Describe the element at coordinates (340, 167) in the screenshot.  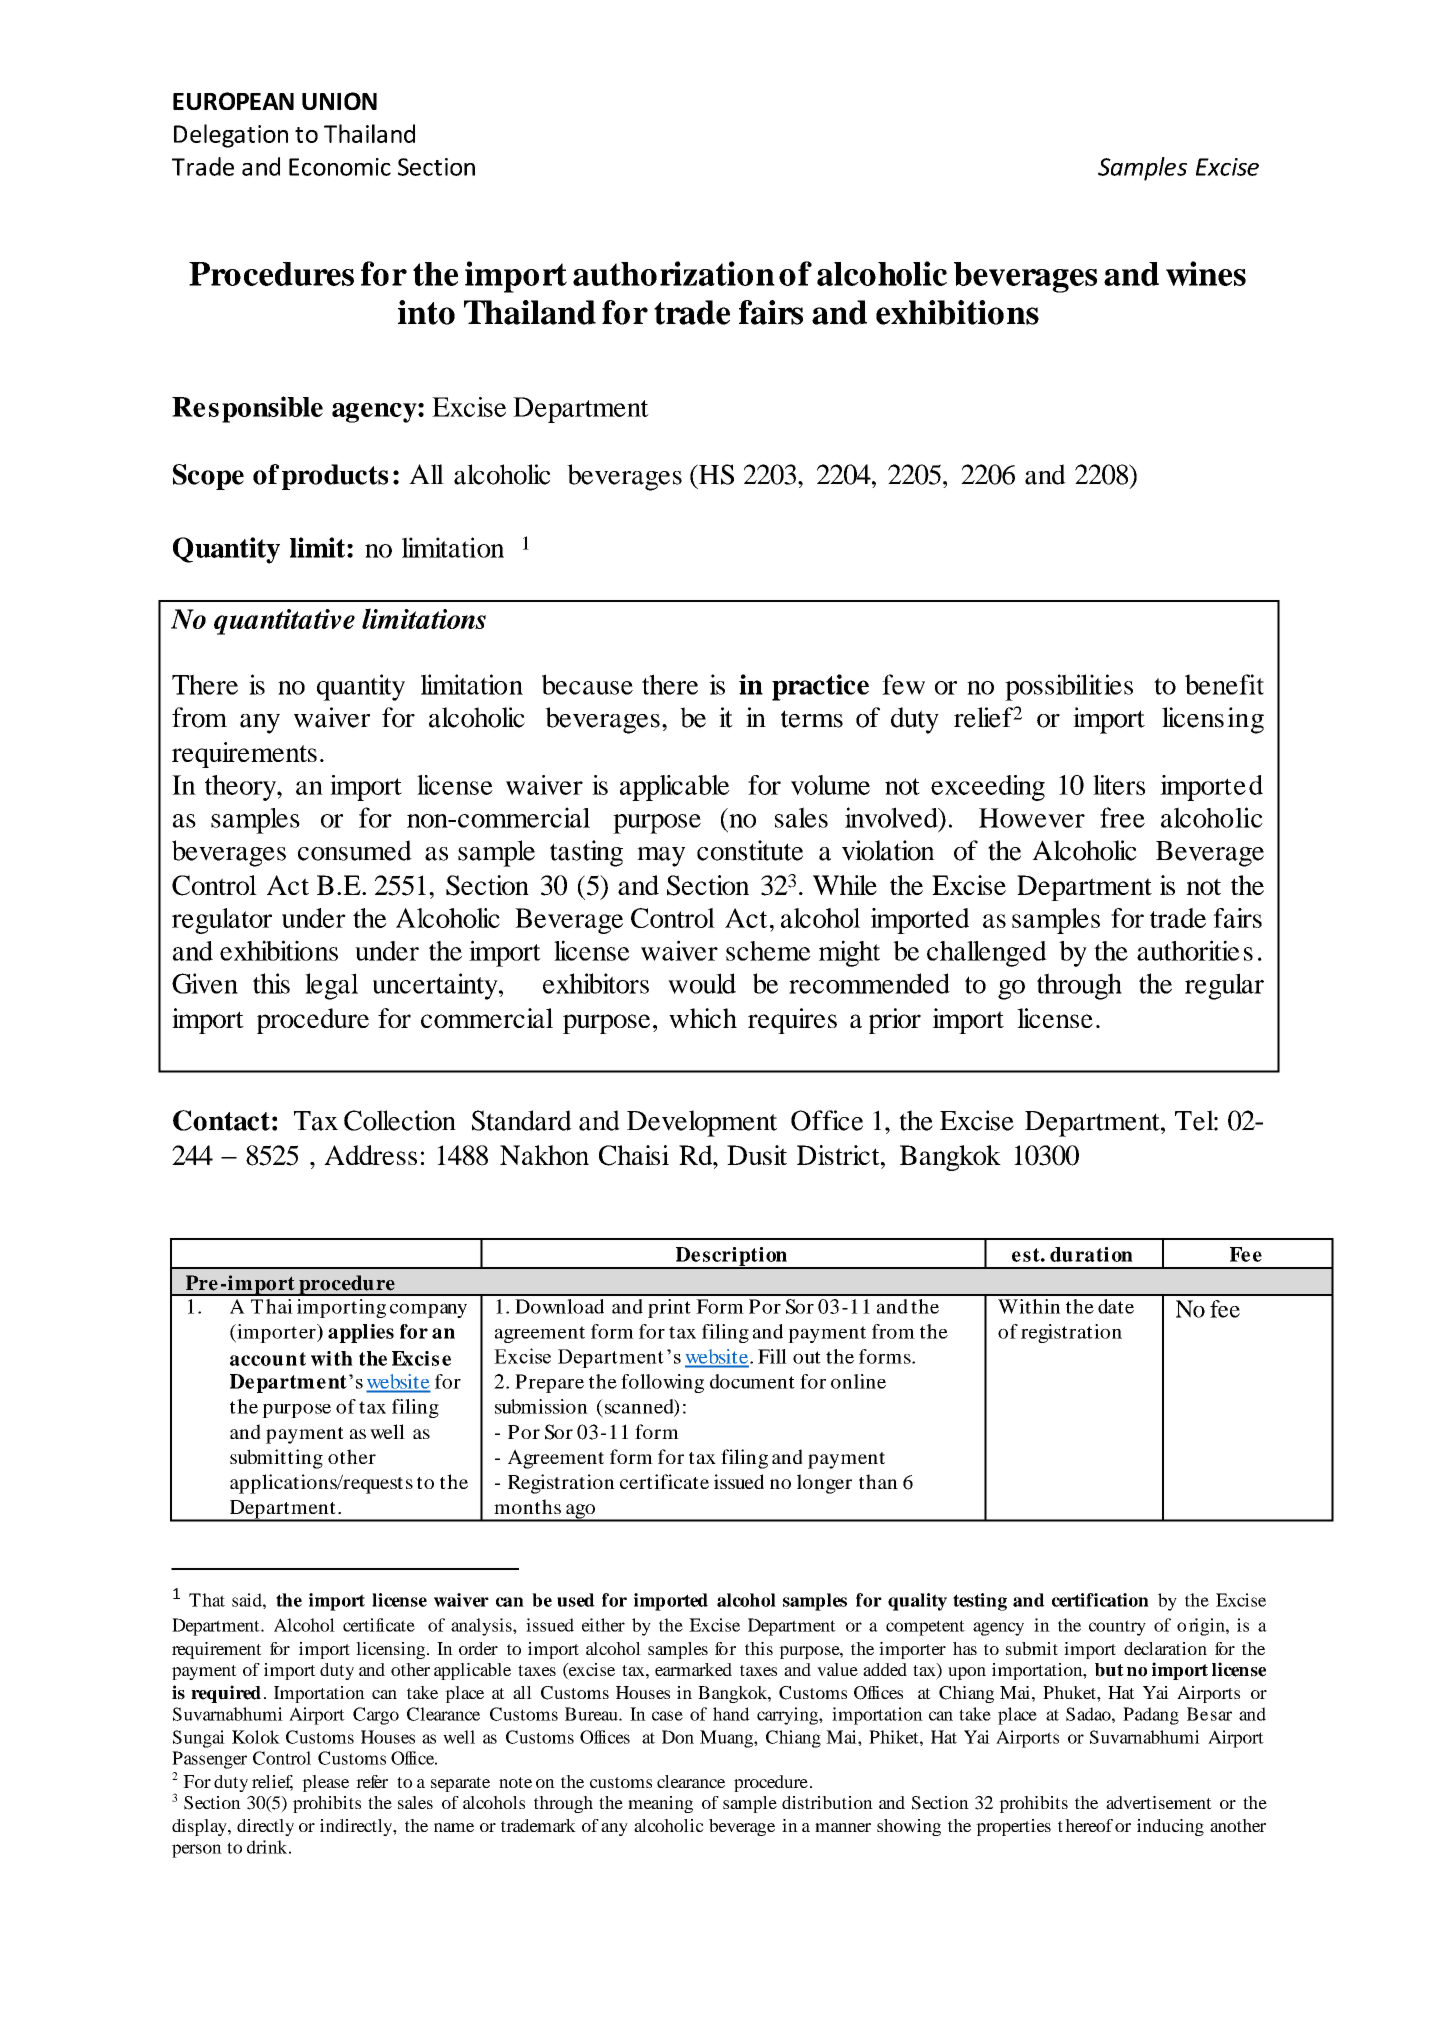
I see `Economic` at that location.
